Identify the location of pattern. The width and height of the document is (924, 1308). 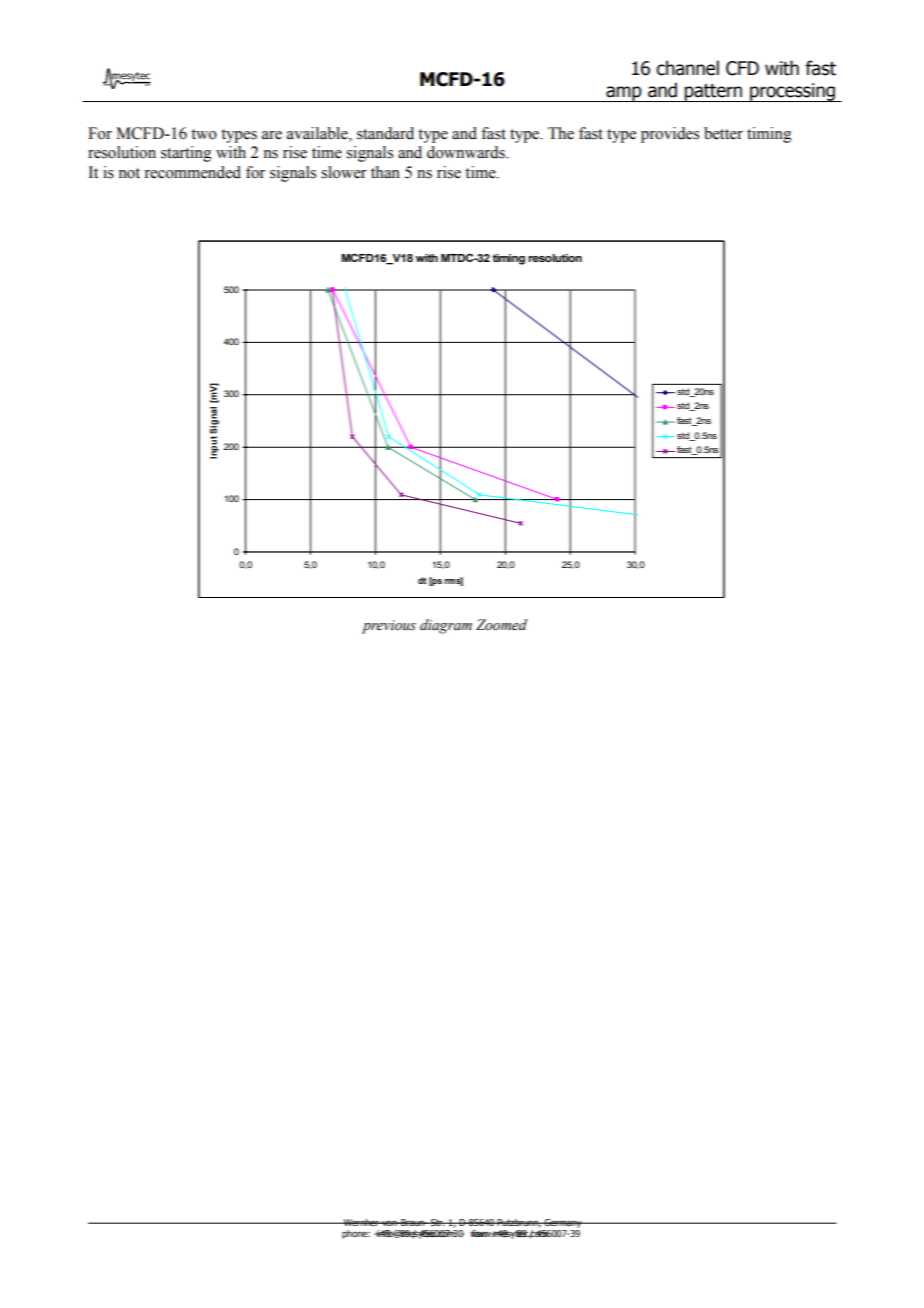
(714, 93).
